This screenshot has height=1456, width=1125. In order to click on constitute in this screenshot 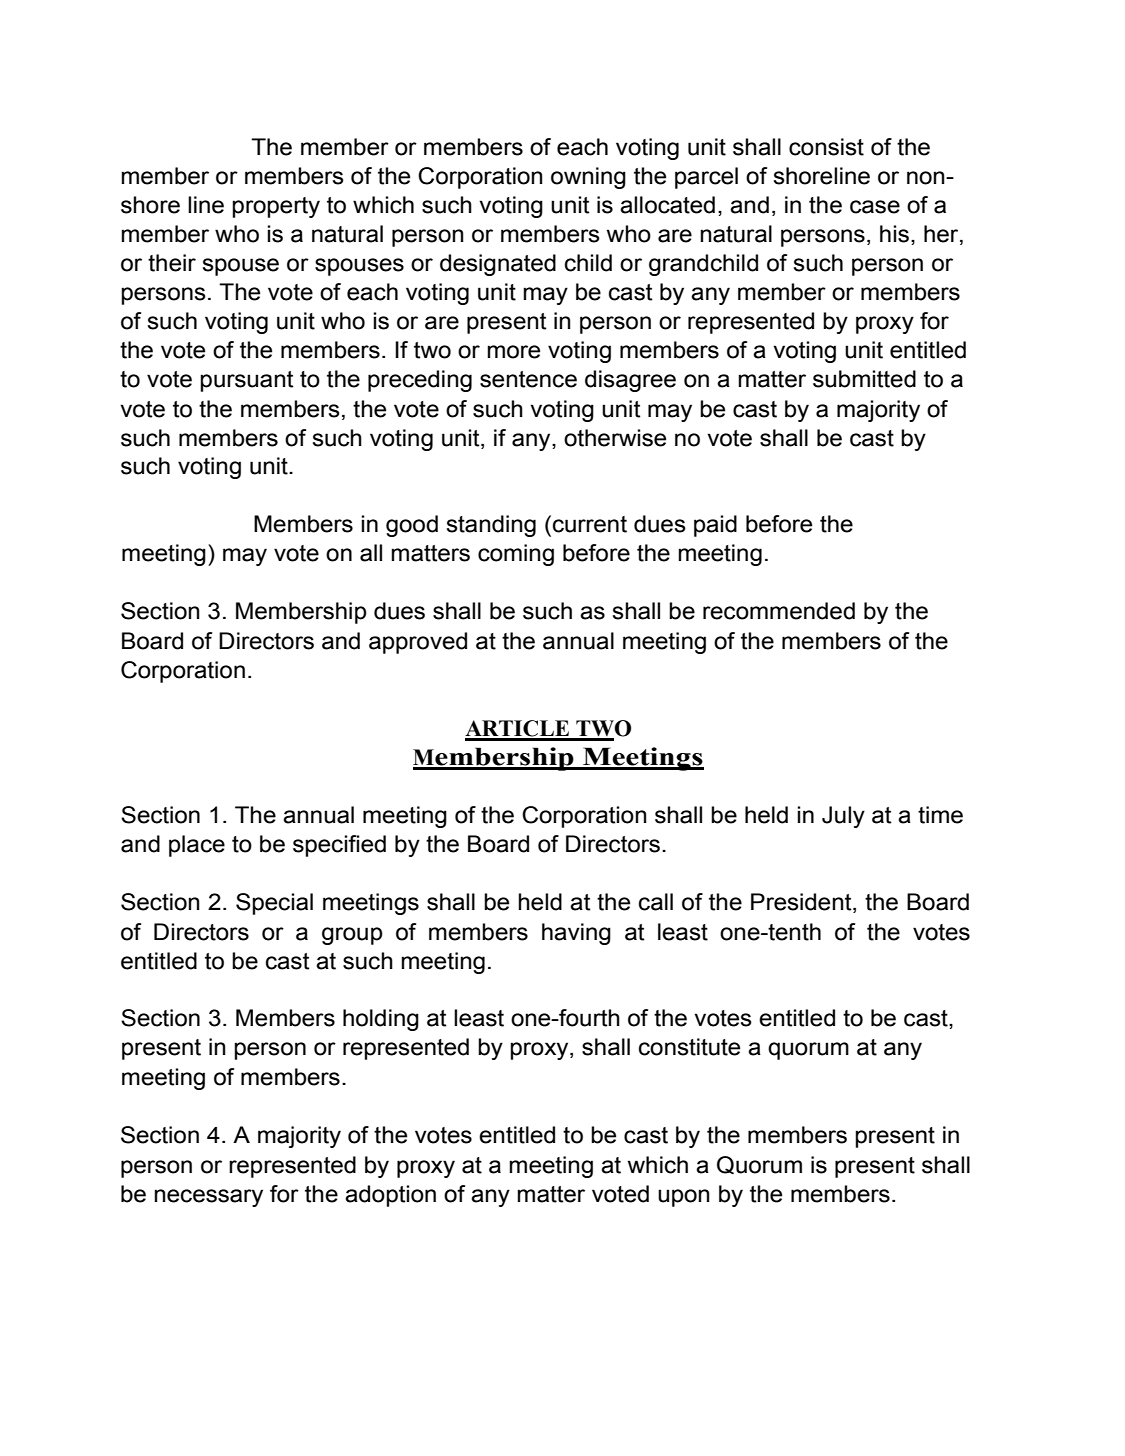, I will do `click(689, 1047)`.
